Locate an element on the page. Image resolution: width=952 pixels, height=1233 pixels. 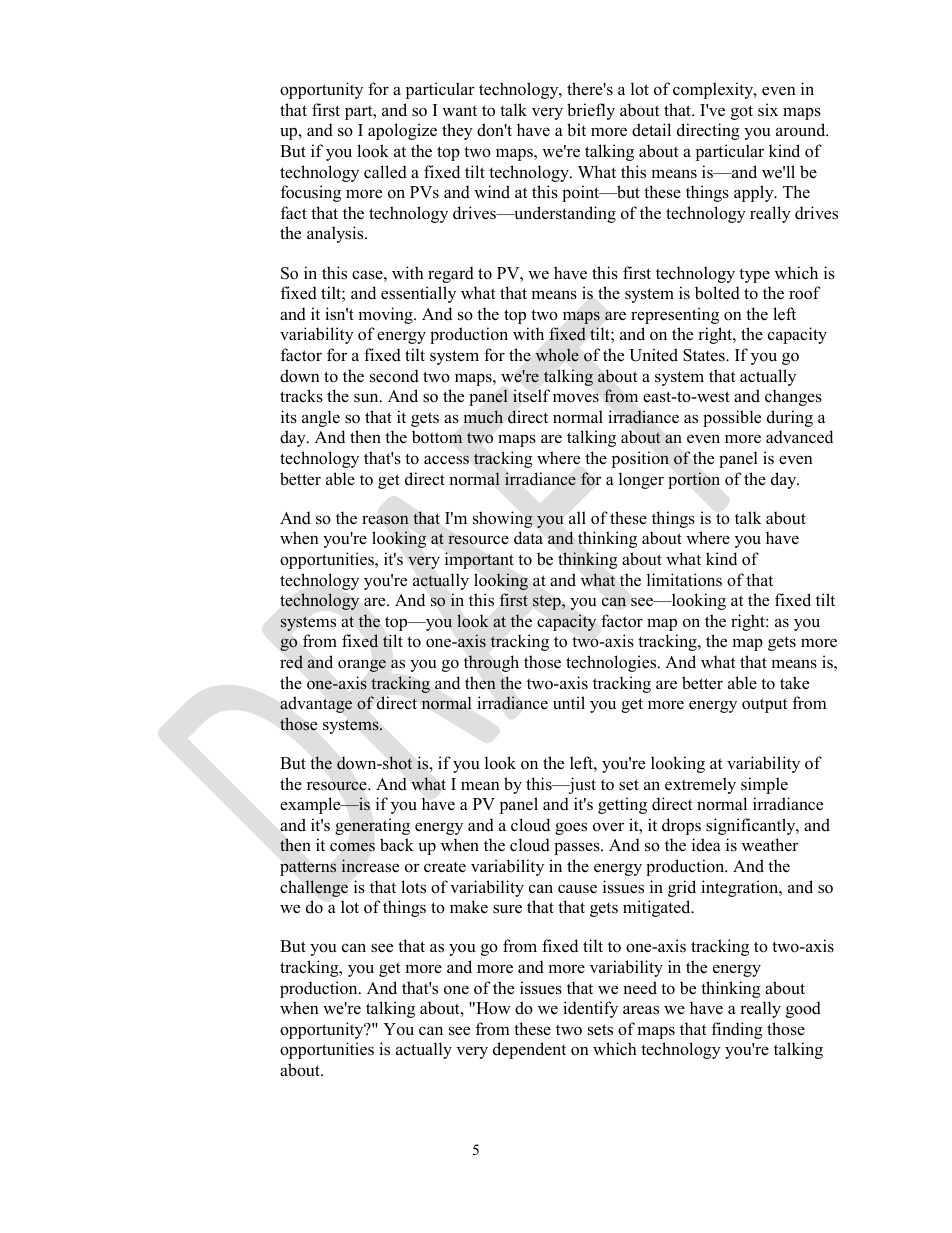
reason is located at coordinates (385, 520).
